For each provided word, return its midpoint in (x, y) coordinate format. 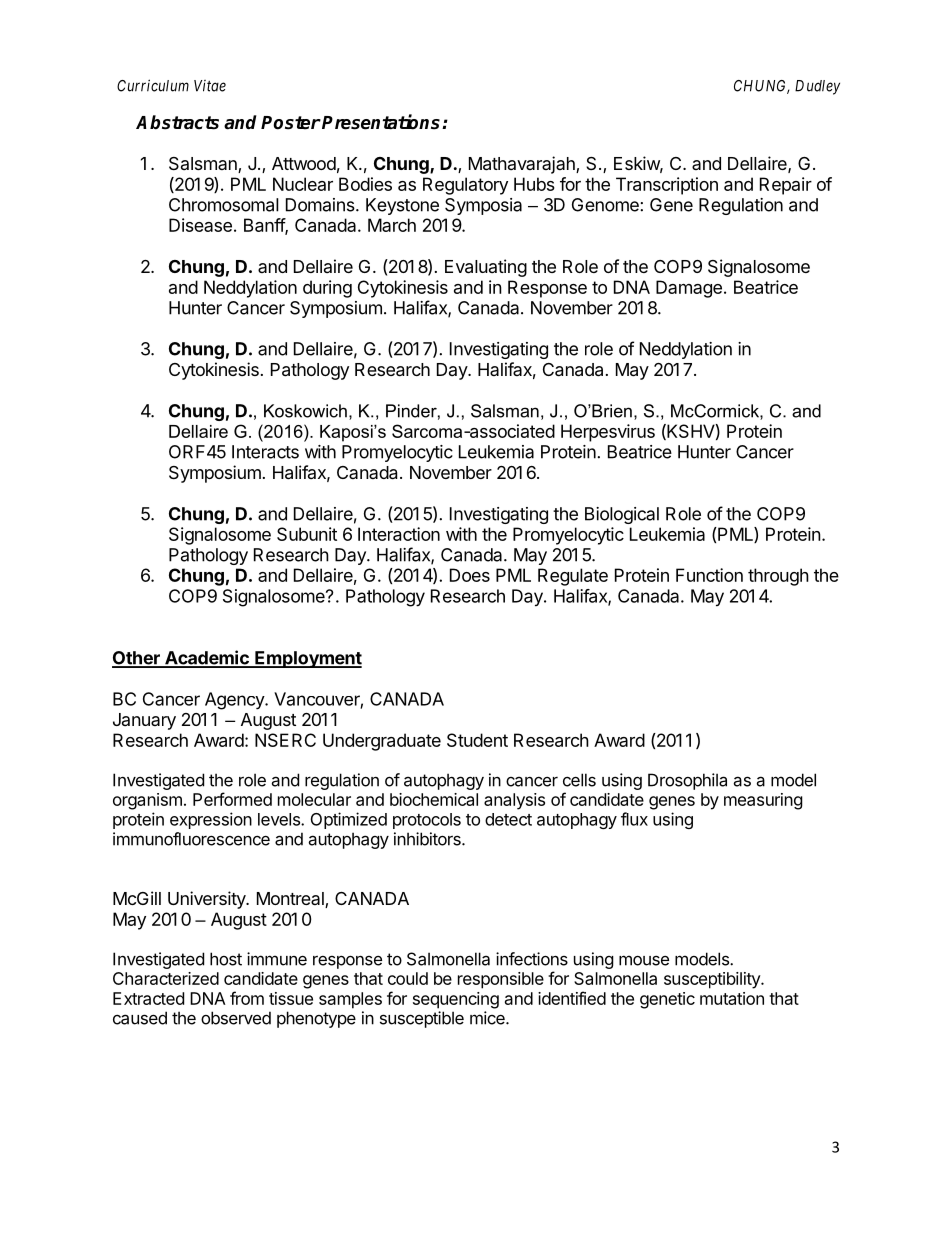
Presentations (382, 122)
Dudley (817, 87)
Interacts (265, 452)
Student (477, 740)
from (247, 998)
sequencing (456, 1000)
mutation (732, 998)
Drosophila (687, 781)
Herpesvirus (608, 433)
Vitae (210, 86)
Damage (689, 289)
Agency (235, 701)
